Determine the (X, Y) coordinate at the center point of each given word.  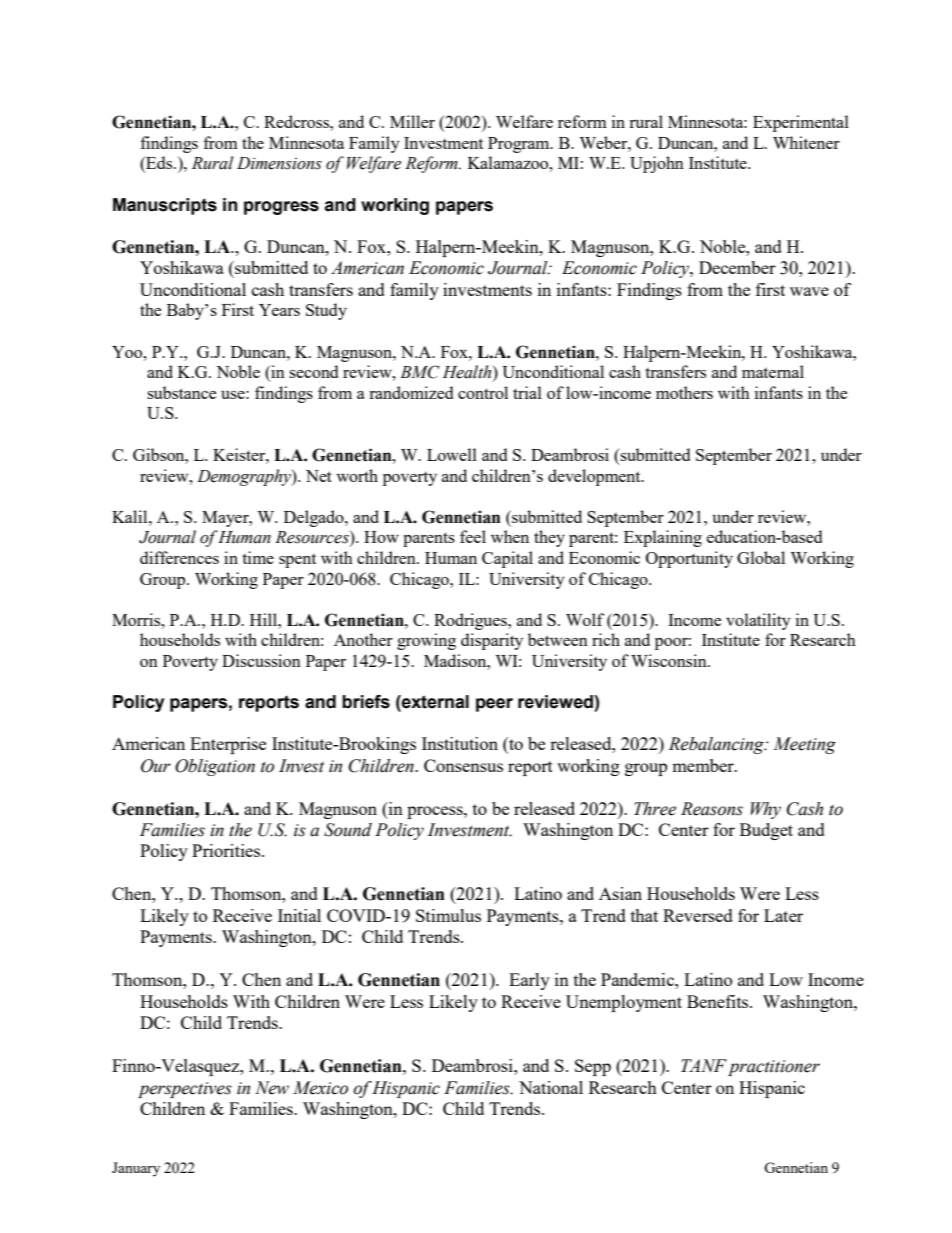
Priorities (227, 850)
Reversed (698, 915)
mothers (684, 392)
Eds (159, 164)
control (483, 392)
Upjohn (657, 164)
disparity (492, 641)
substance (181, 392)
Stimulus (448, 915)
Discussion (261, 660)
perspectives (185, 1090)
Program (520, 145)
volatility (758, 621)
